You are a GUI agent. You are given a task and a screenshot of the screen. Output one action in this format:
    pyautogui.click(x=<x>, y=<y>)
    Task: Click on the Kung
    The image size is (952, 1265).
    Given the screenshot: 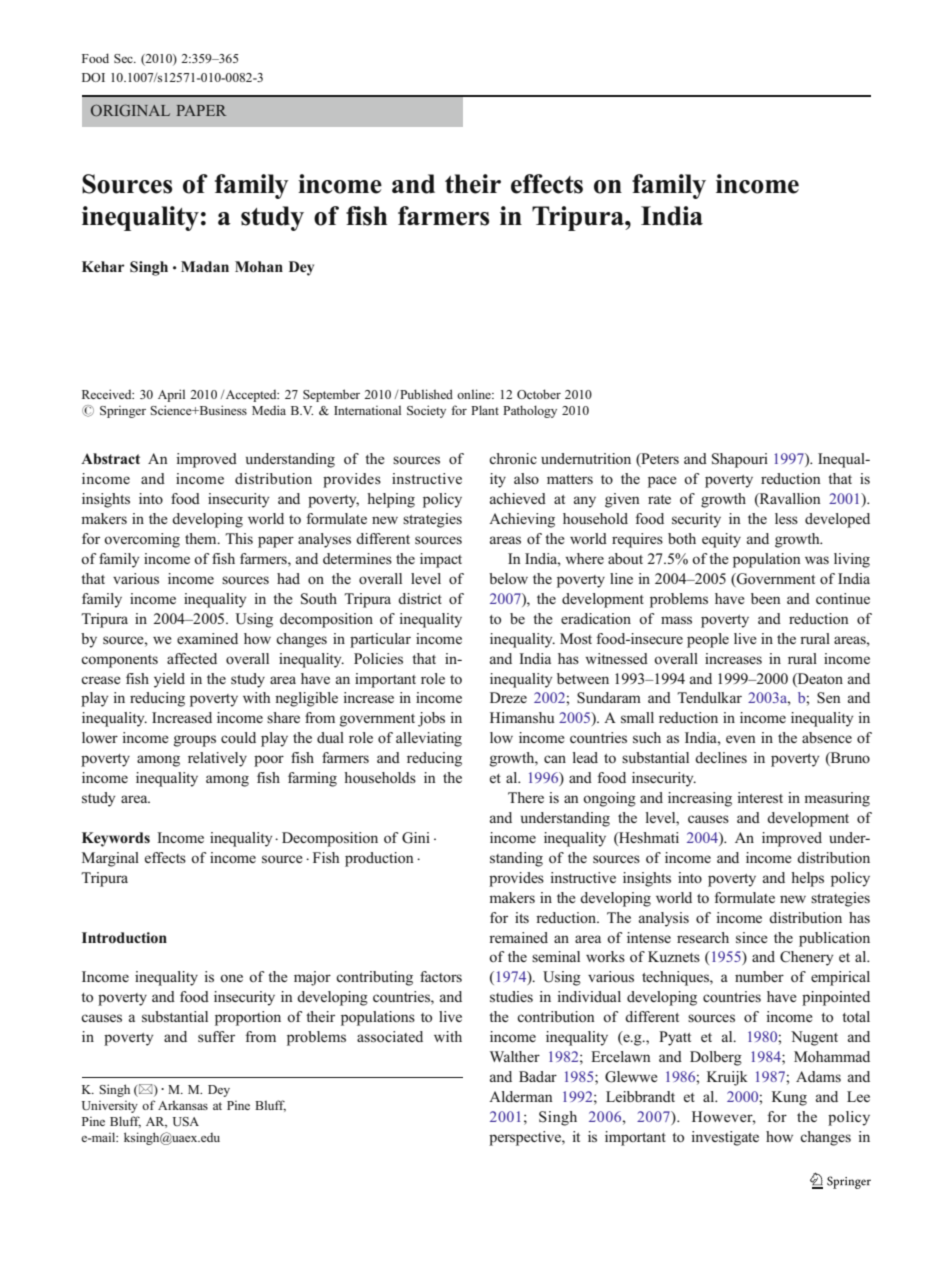 What is the action you would take?
    pyautogui.click(x=789, y=1098)
